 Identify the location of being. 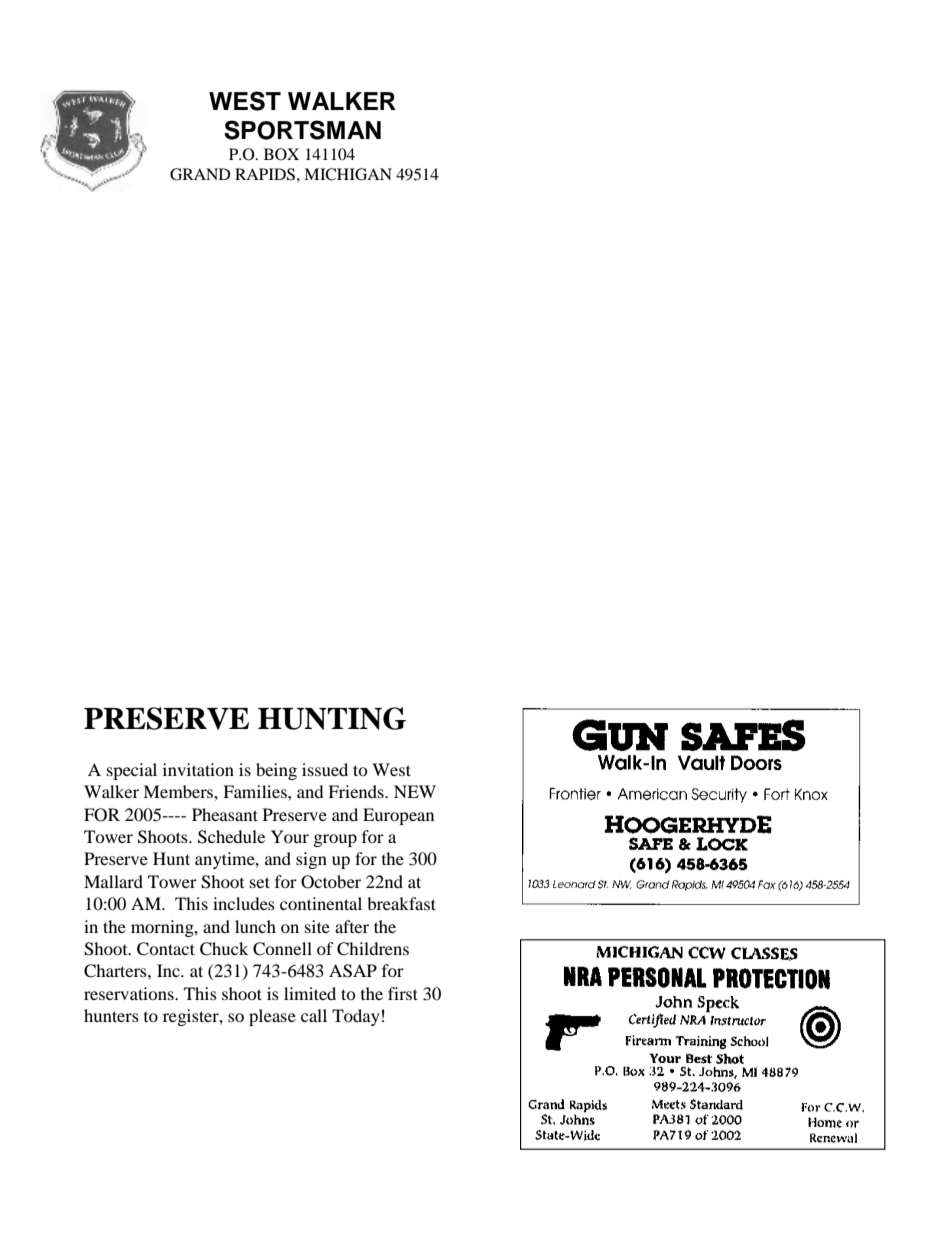
(276, 771).
